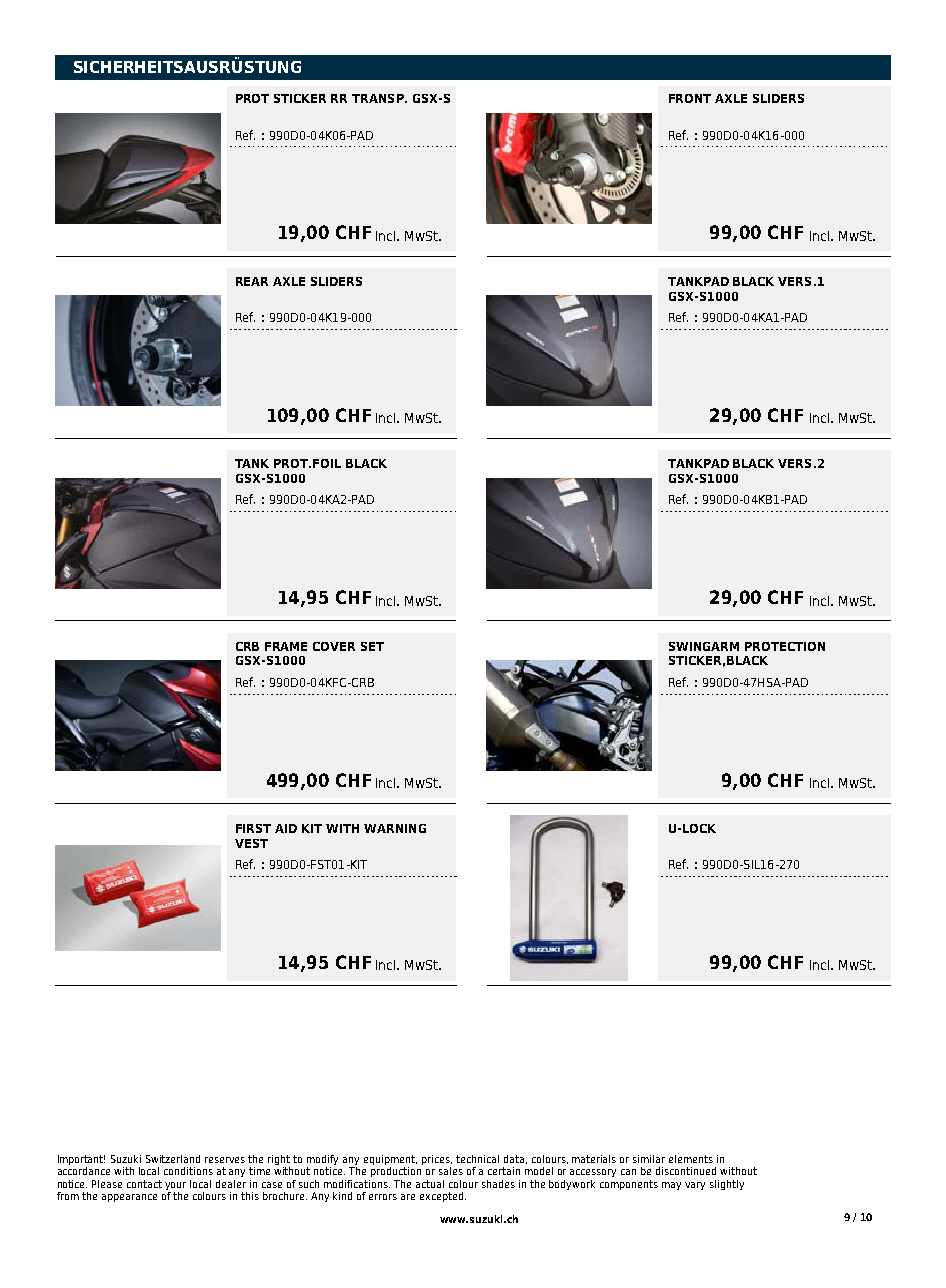  I want to click on FIRST, so click(253, 828).
